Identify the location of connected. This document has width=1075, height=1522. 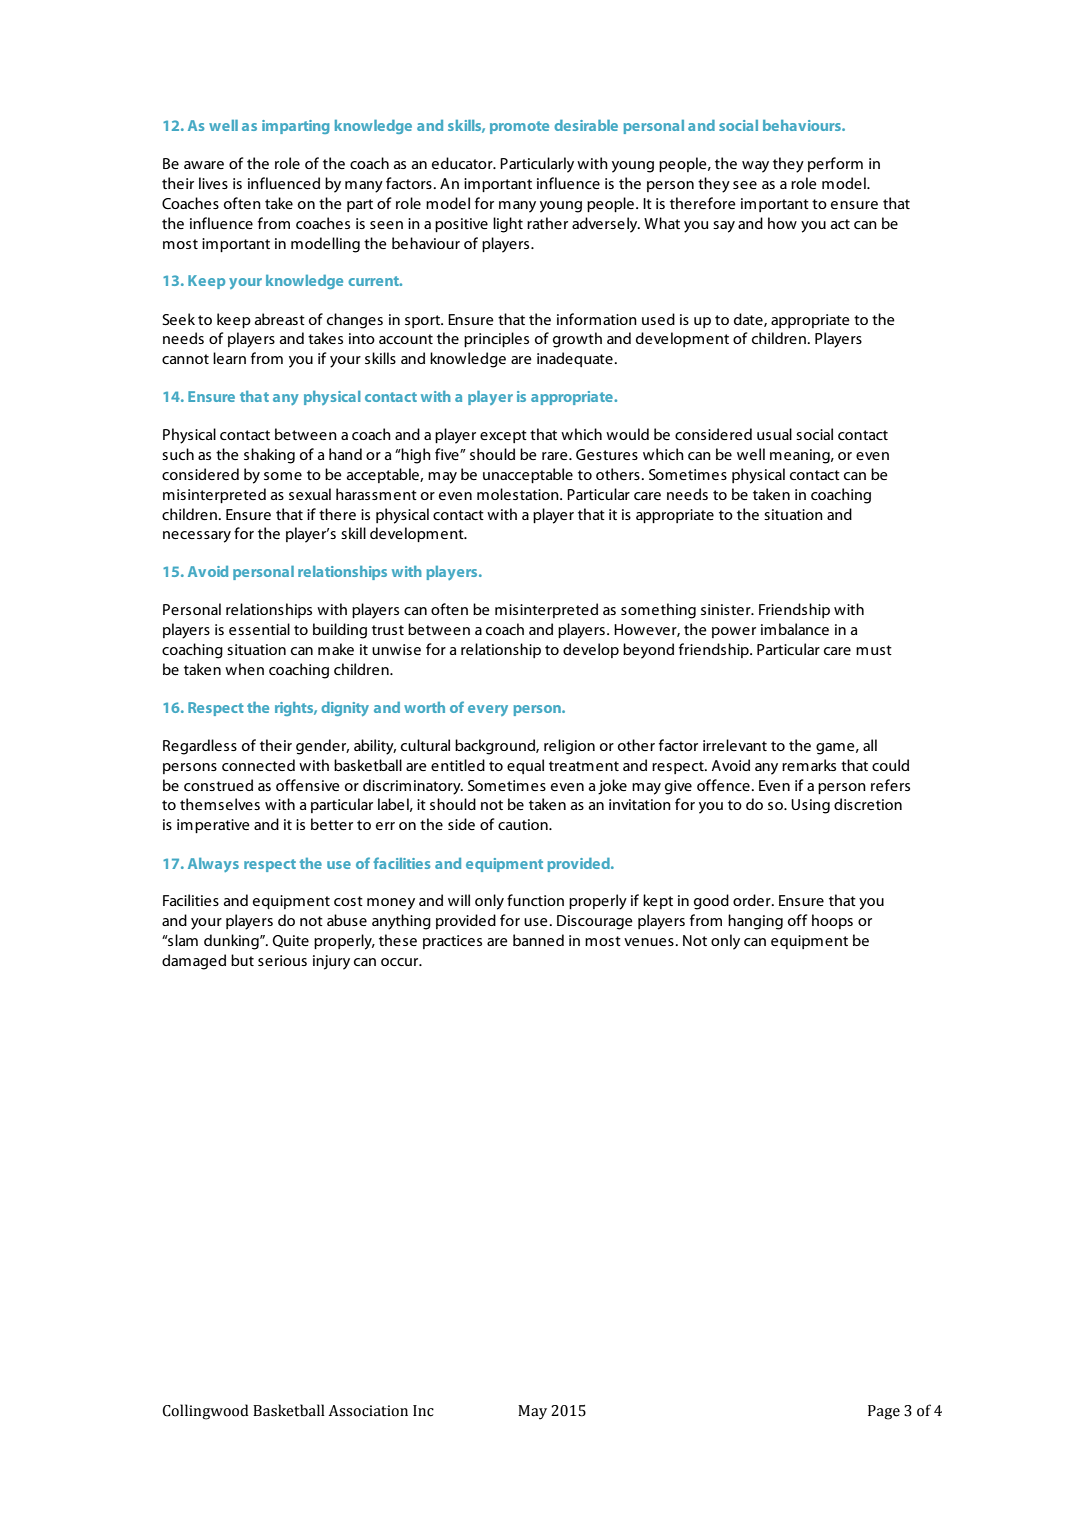
(258, 765).
